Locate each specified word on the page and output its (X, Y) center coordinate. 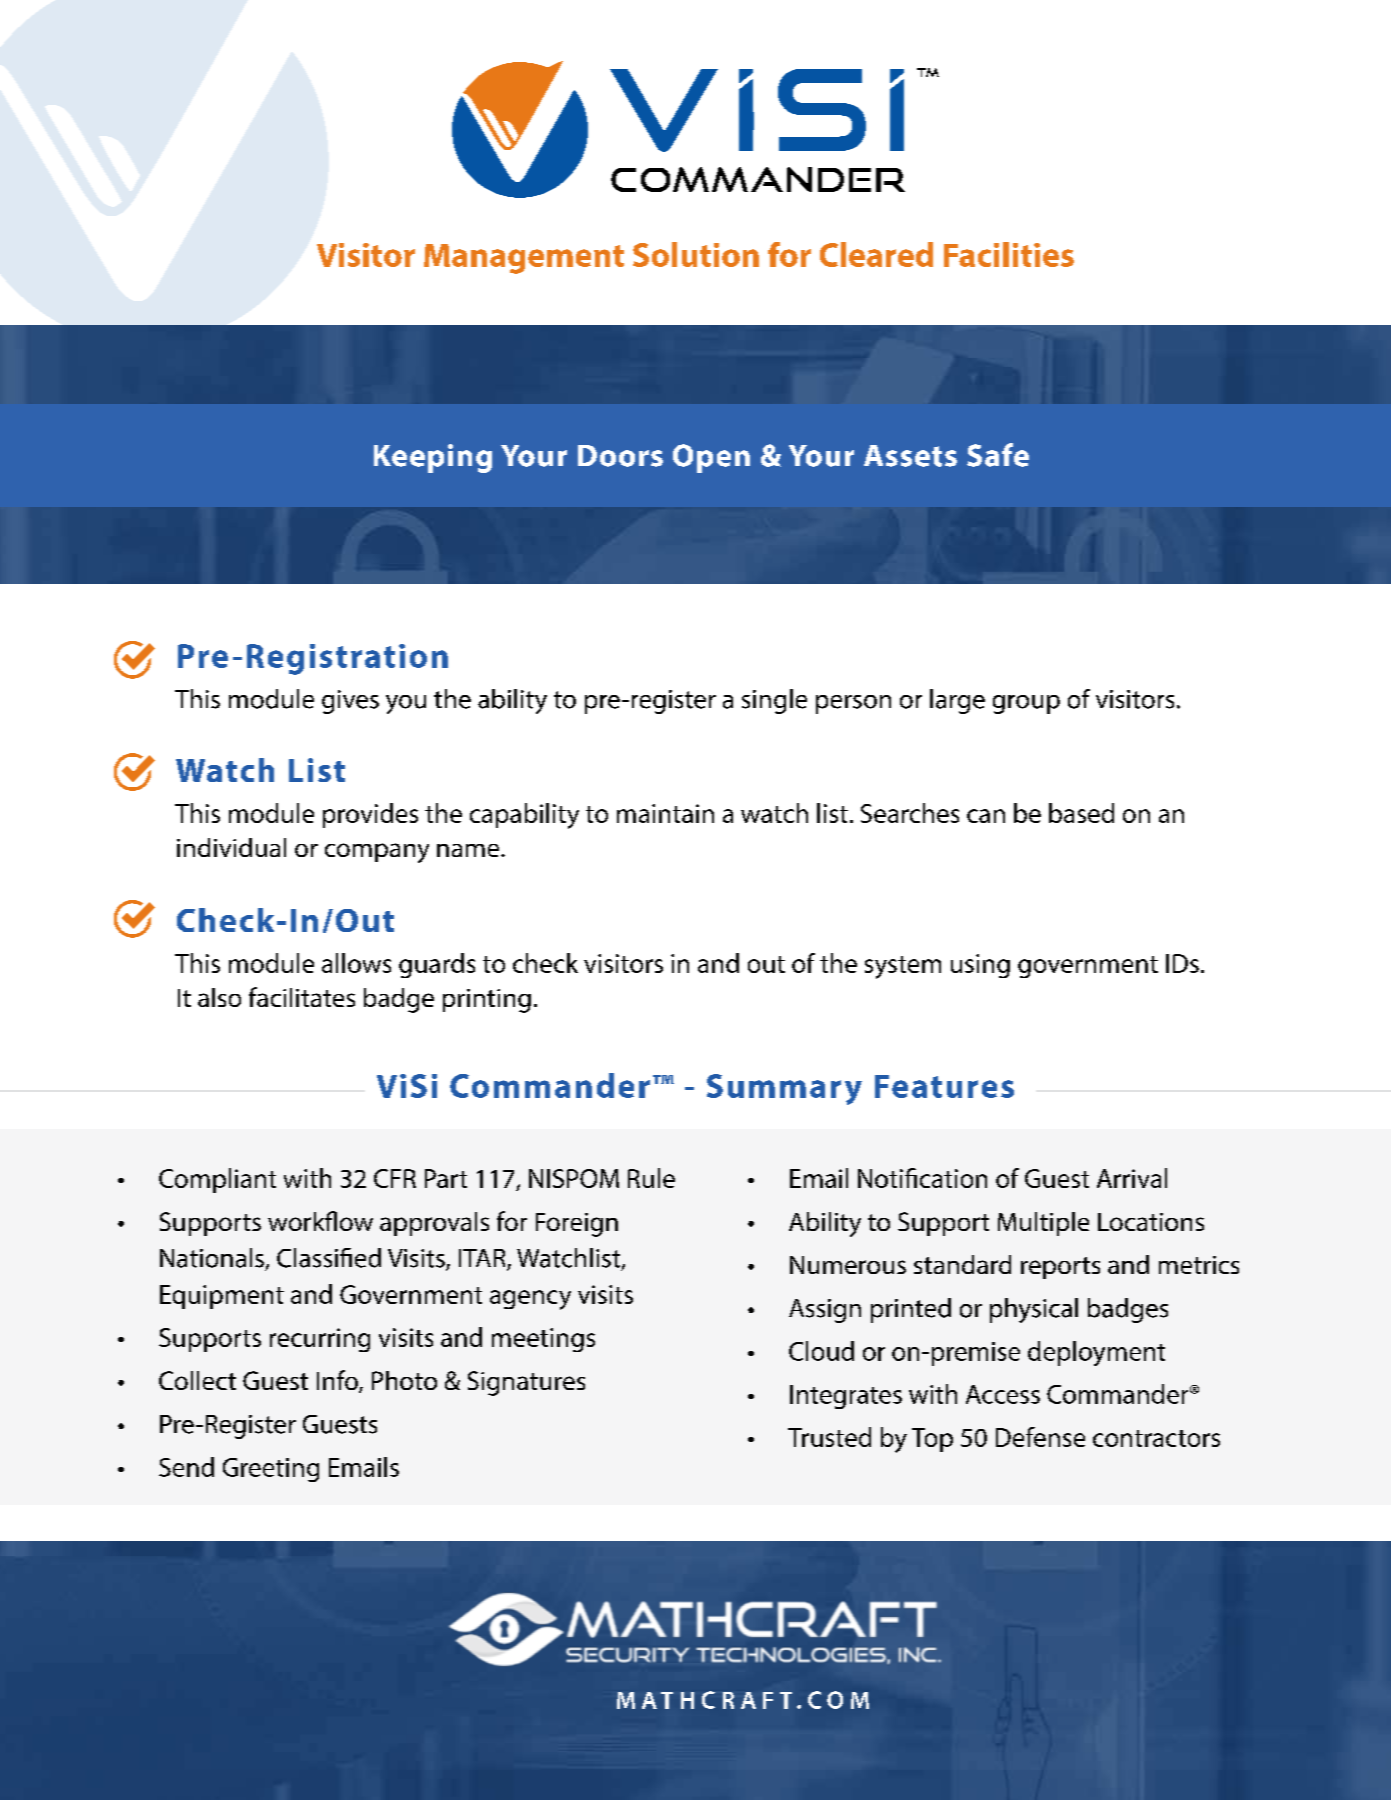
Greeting (271, 1470)
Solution (696, 254)
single (774, 701)
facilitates (302, 997)
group (1026, 704)
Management (524, 259)
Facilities (1009, 254)
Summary (784, 1089)
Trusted (829, 1437)
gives (350, 702)
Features (944, 1086)
